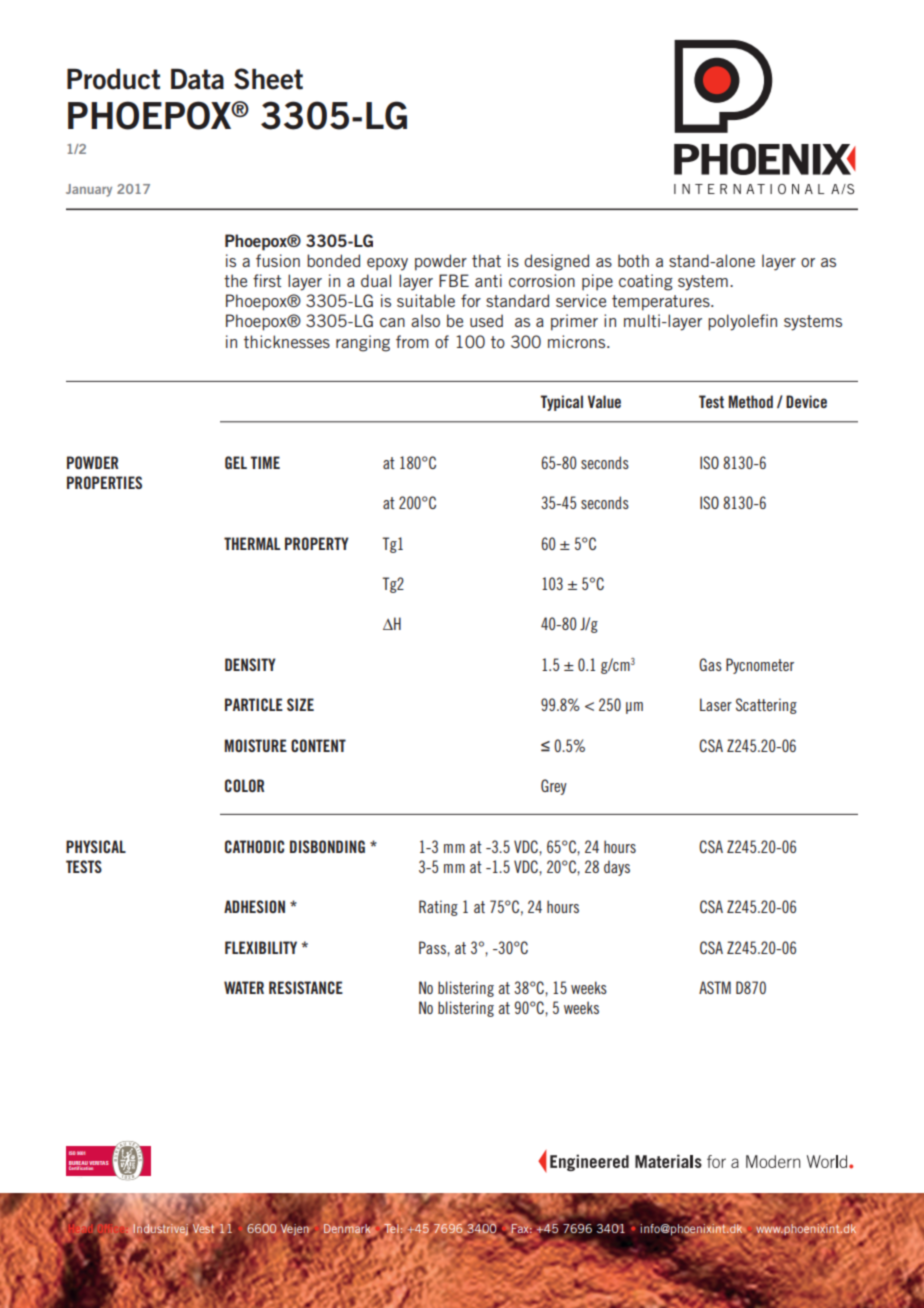 Image resolution: width=924 pixels, height=1308 pixels. Describe the element at coordinates (316, 543) in the screenshot. I see `PROPERTY` at that location.
